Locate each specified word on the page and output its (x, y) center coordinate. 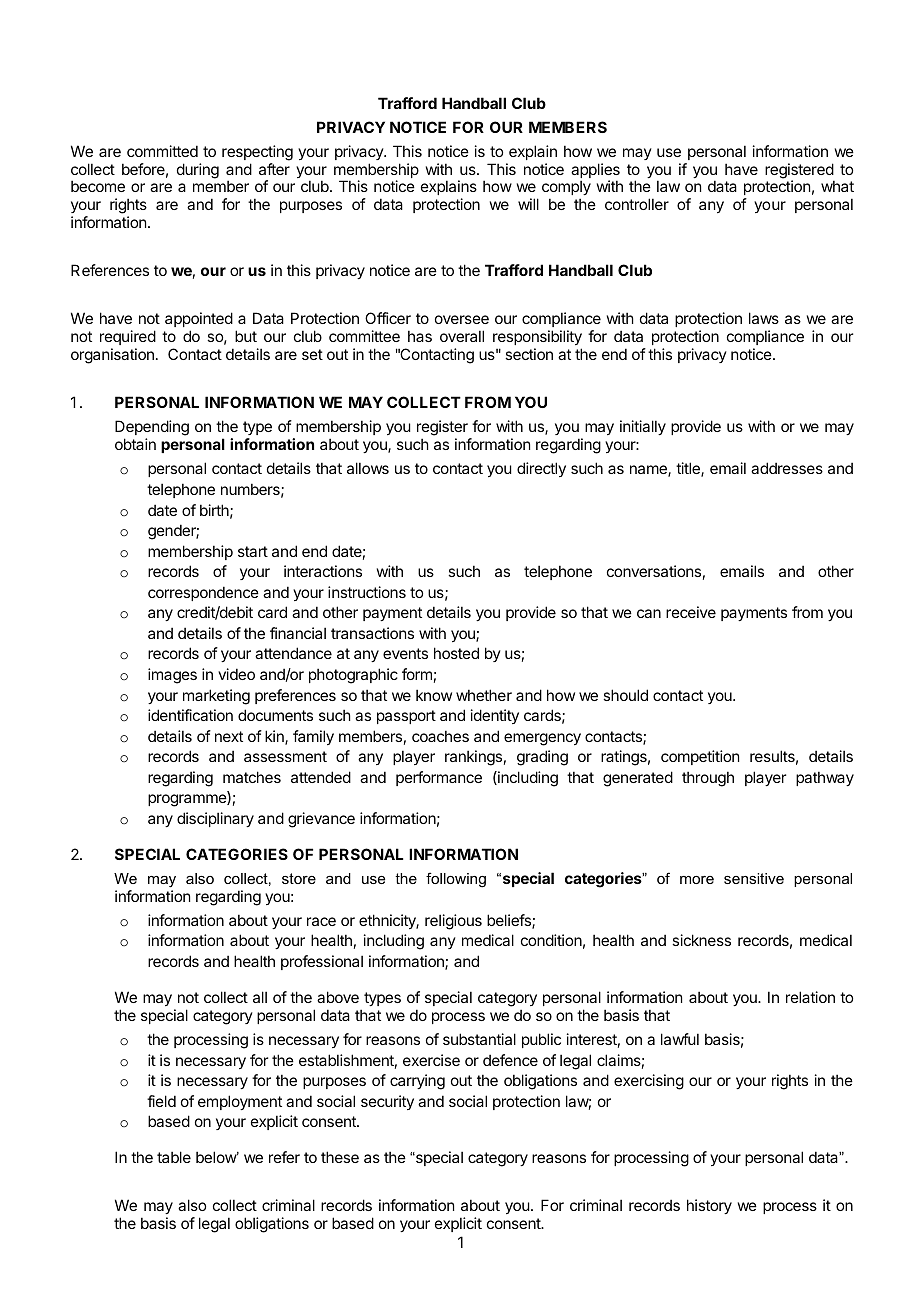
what (837, 186)
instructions (367, 592)
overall (462, 336)
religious (453, 922)
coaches (440, 736)
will (528, 204)
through (708, 779)
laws (764, 318)
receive (691, 612)
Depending (152, 429)
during (198, 171)
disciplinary (215, 819)
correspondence (203, 593)
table (174, 1157)
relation (810, 997)
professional (322, 962)
